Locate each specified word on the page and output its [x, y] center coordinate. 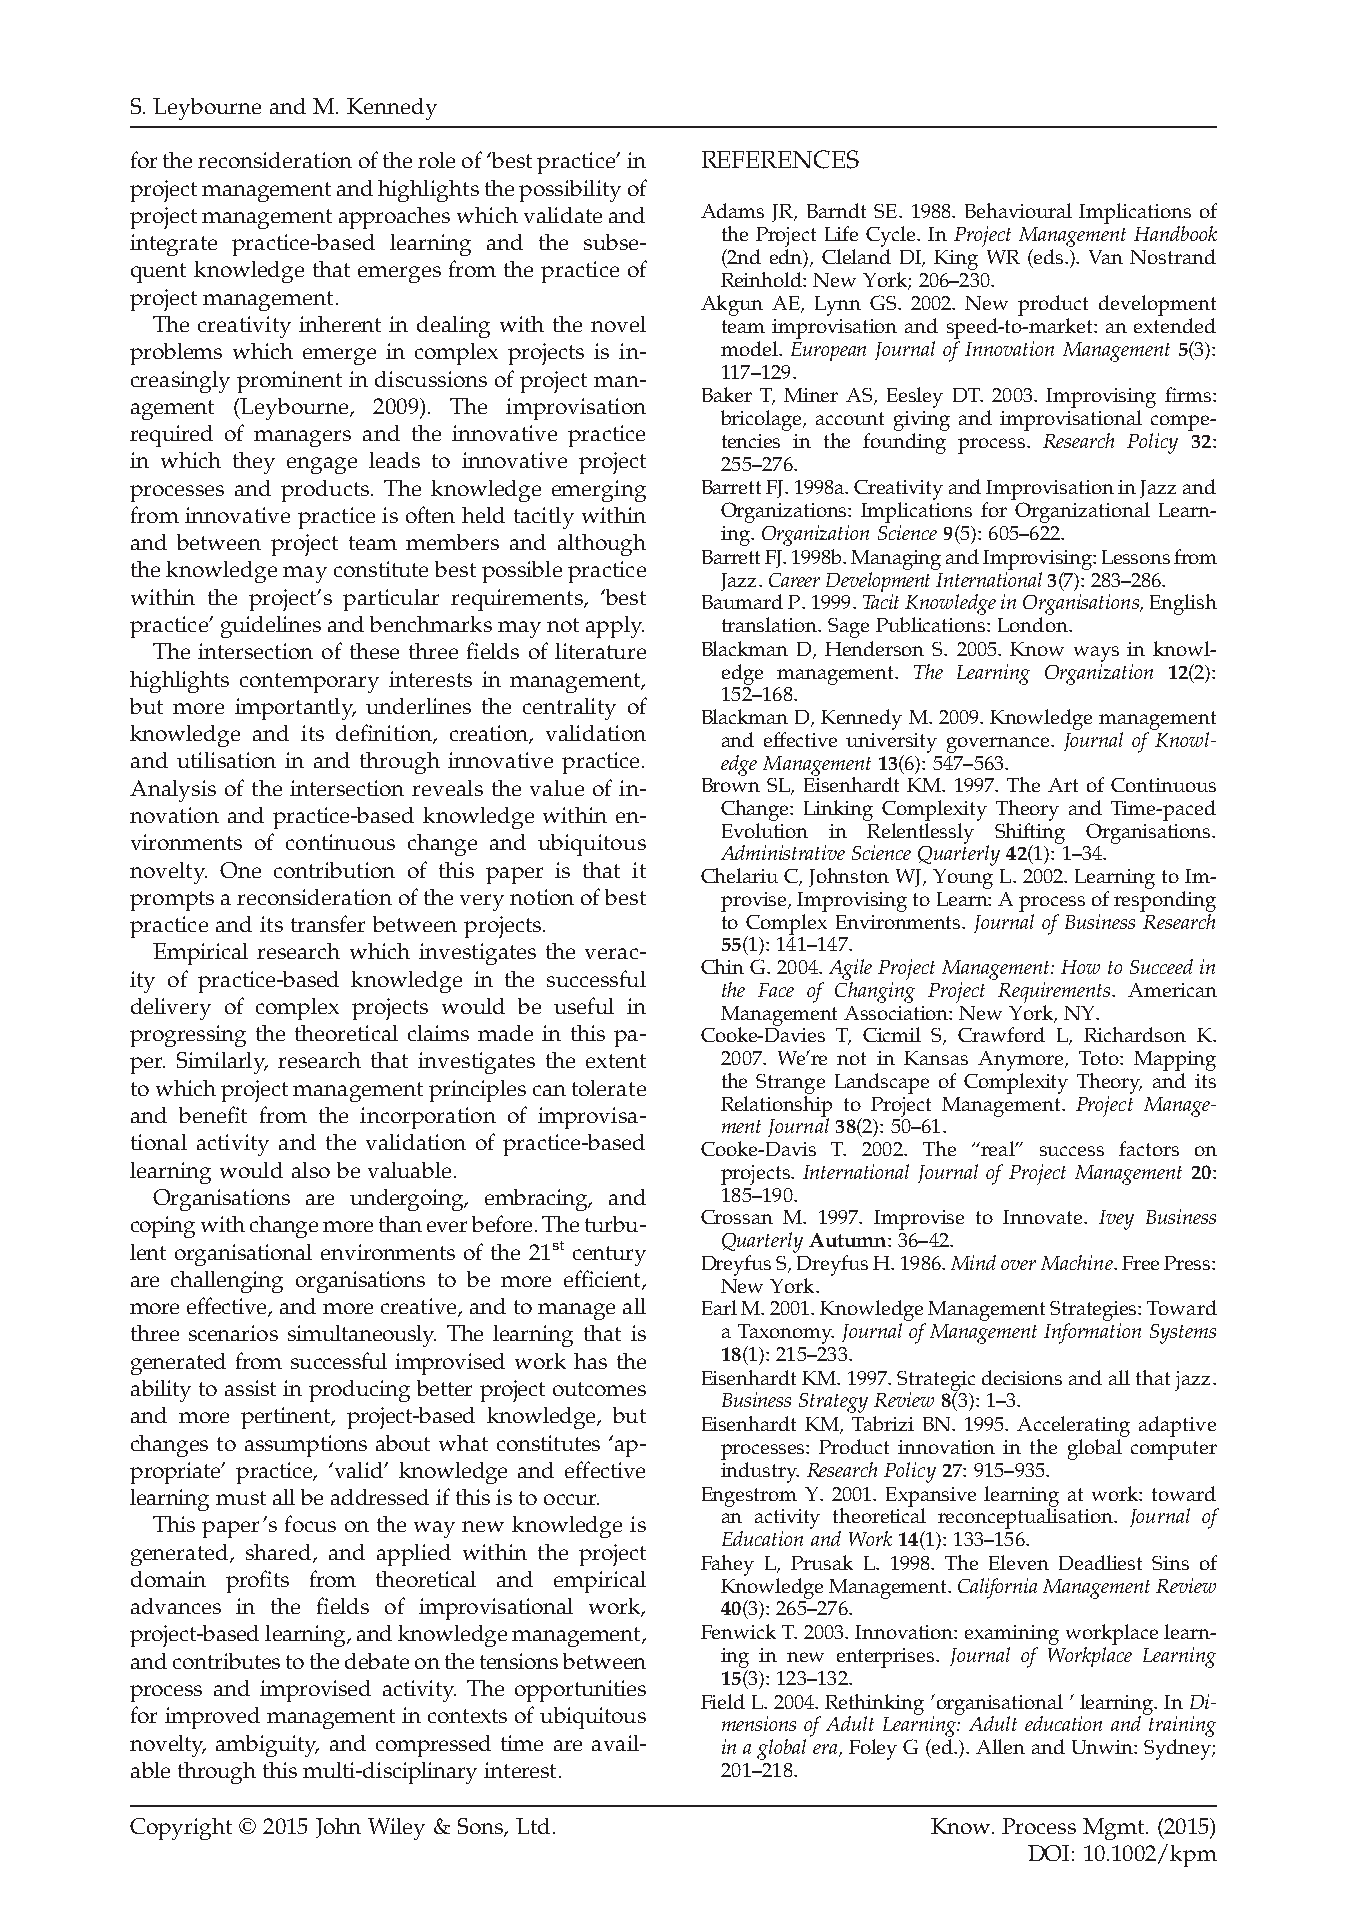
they [254, 463]
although [602, 545]
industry [760, 1471]
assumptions [306, 1446]
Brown [731, 785]
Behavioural [1018, 210]
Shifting [1030, 833]
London [1034, 624]
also [311, 1170]
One [240, 870]
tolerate [609, 1088]
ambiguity [267, 1746]
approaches [394, 218]
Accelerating [1073, 1426]
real [998, 1148]
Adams [732, 210]
